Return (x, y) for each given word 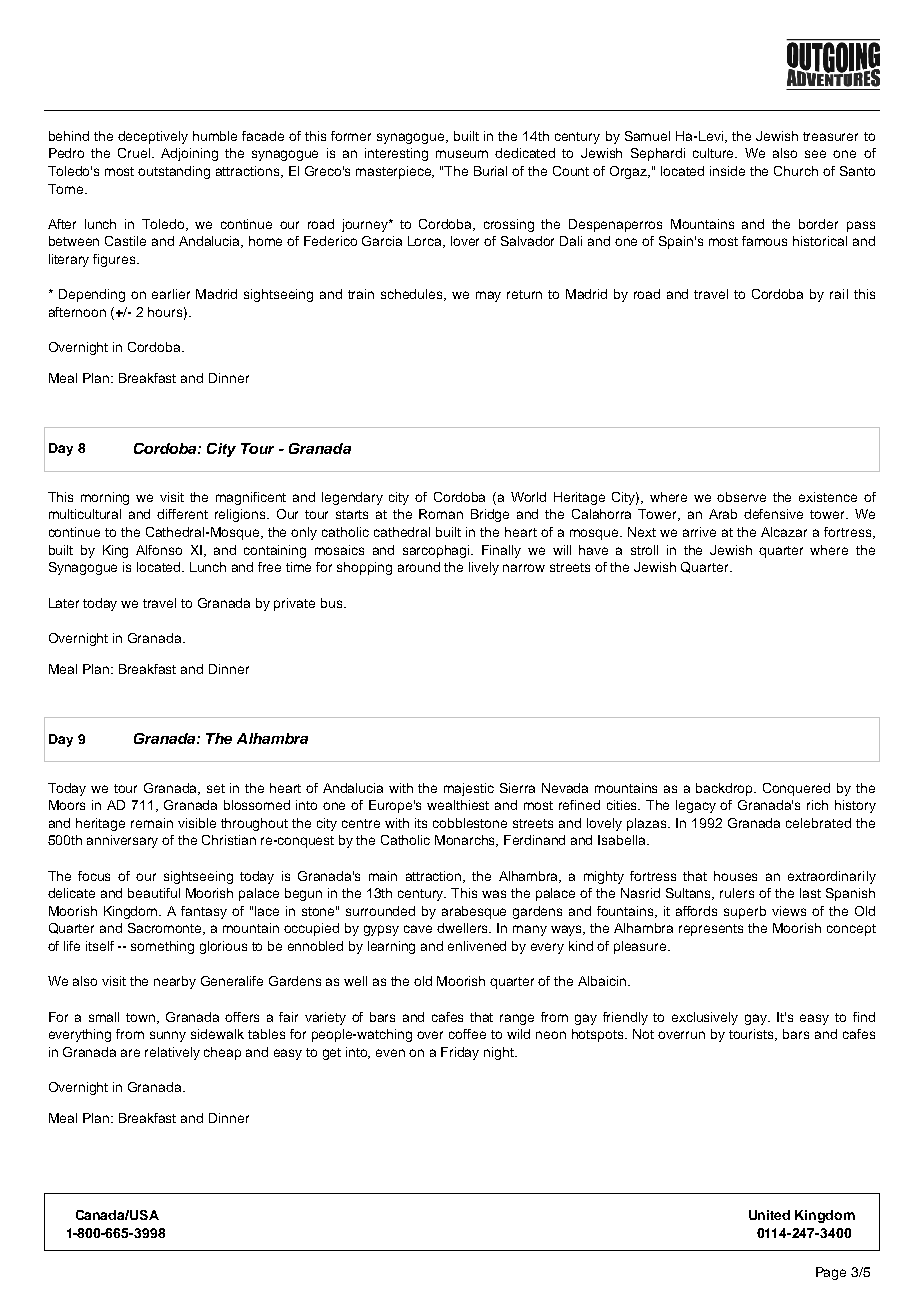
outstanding (174, 172)
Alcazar (784, 532)
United (769, 1215)
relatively (172, 1053)
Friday (460, 1053)
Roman (441, 514)
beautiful (154, 893)
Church (796, 171)
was (494, 894)
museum (462, 154)
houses (735, 876)
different (182, 514)
